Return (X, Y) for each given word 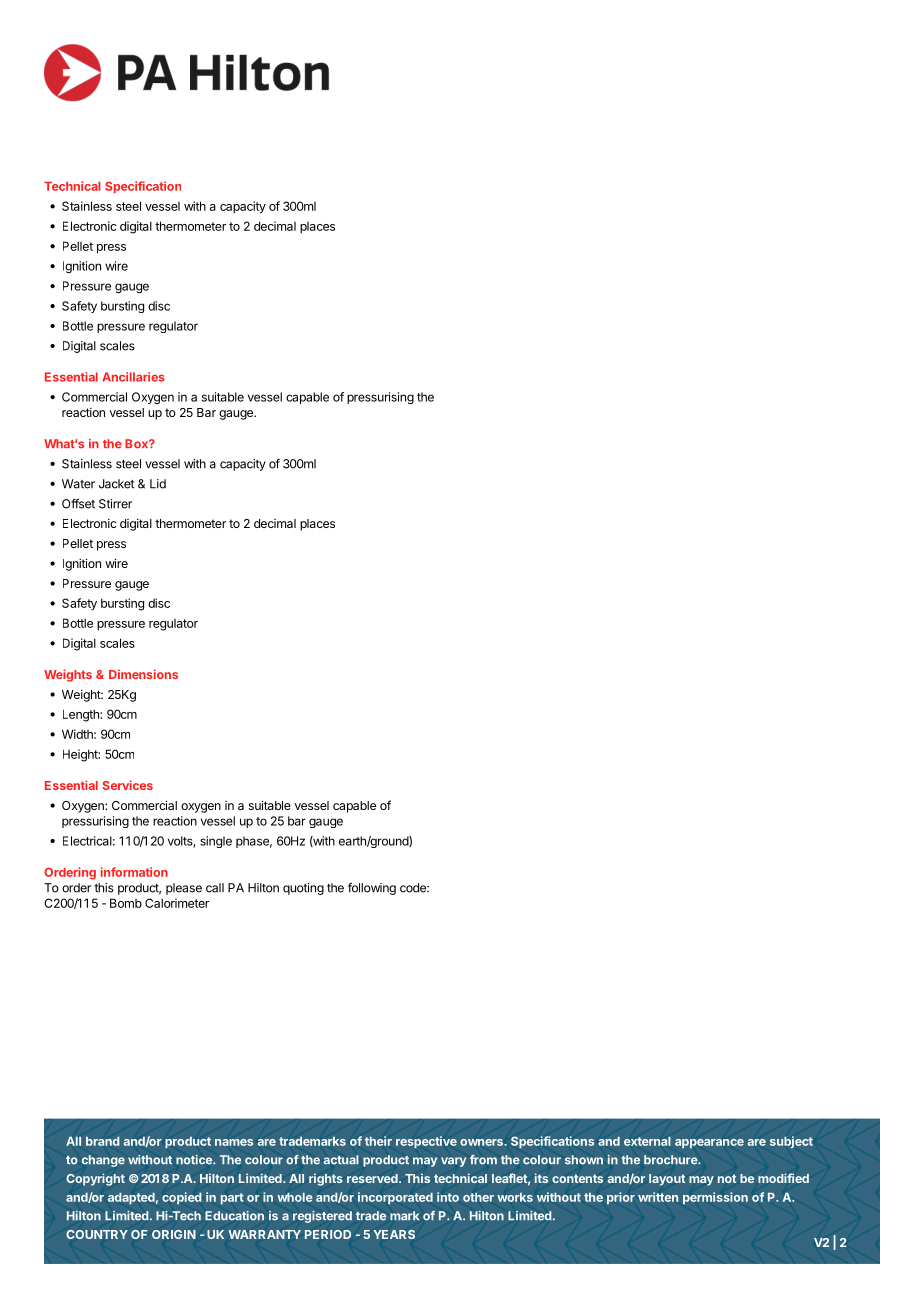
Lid (158, 484)
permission (715, 1198)
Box (137, 444)
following (372, 889)
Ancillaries (133, 377)
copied (182, 1198)
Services (128, 785)
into (448, 1197)
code (414, 888)
